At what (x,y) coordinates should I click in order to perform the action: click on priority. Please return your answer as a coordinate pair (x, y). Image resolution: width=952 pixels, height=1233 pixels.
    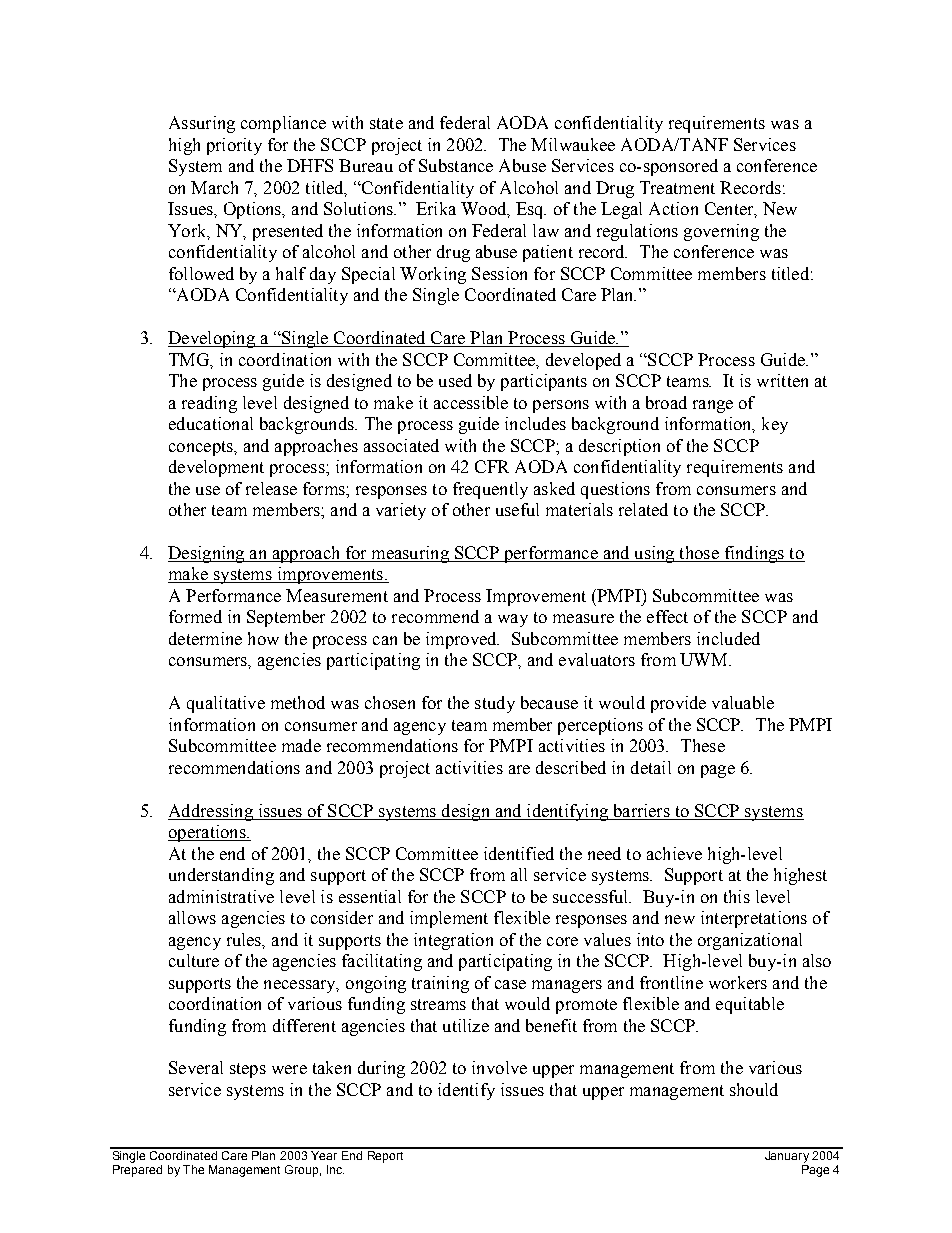
    Looking at the image, I should click on (234, 146).
